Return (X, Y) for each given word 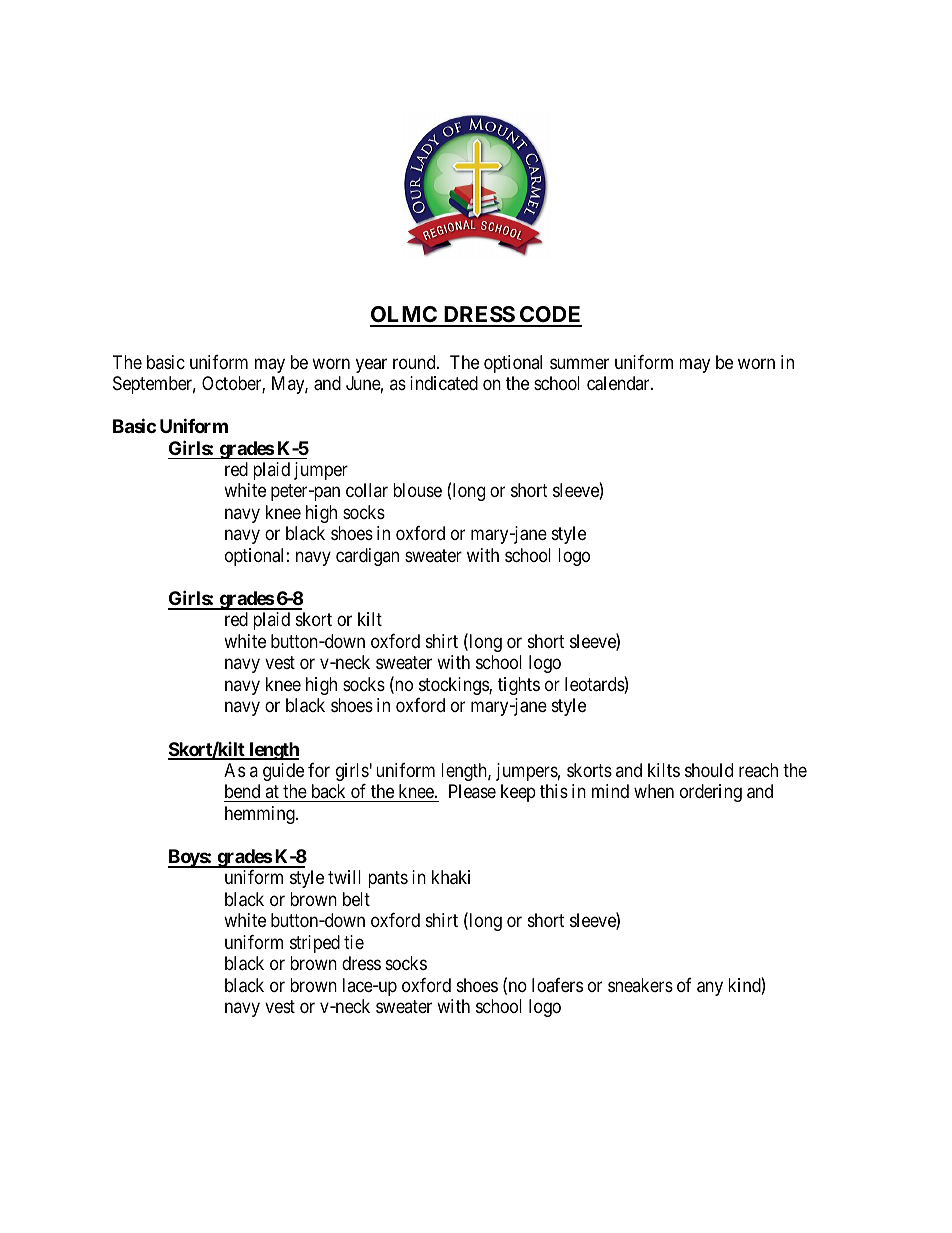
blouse (417, 490)
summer (579, 363)
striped (315, 944)
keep (518, 793)
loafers (557, 985)
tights (519, 686)
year (371, 365)
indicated (444, 383)
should (709, 770)
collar (367, 490)
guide (283, 772)
